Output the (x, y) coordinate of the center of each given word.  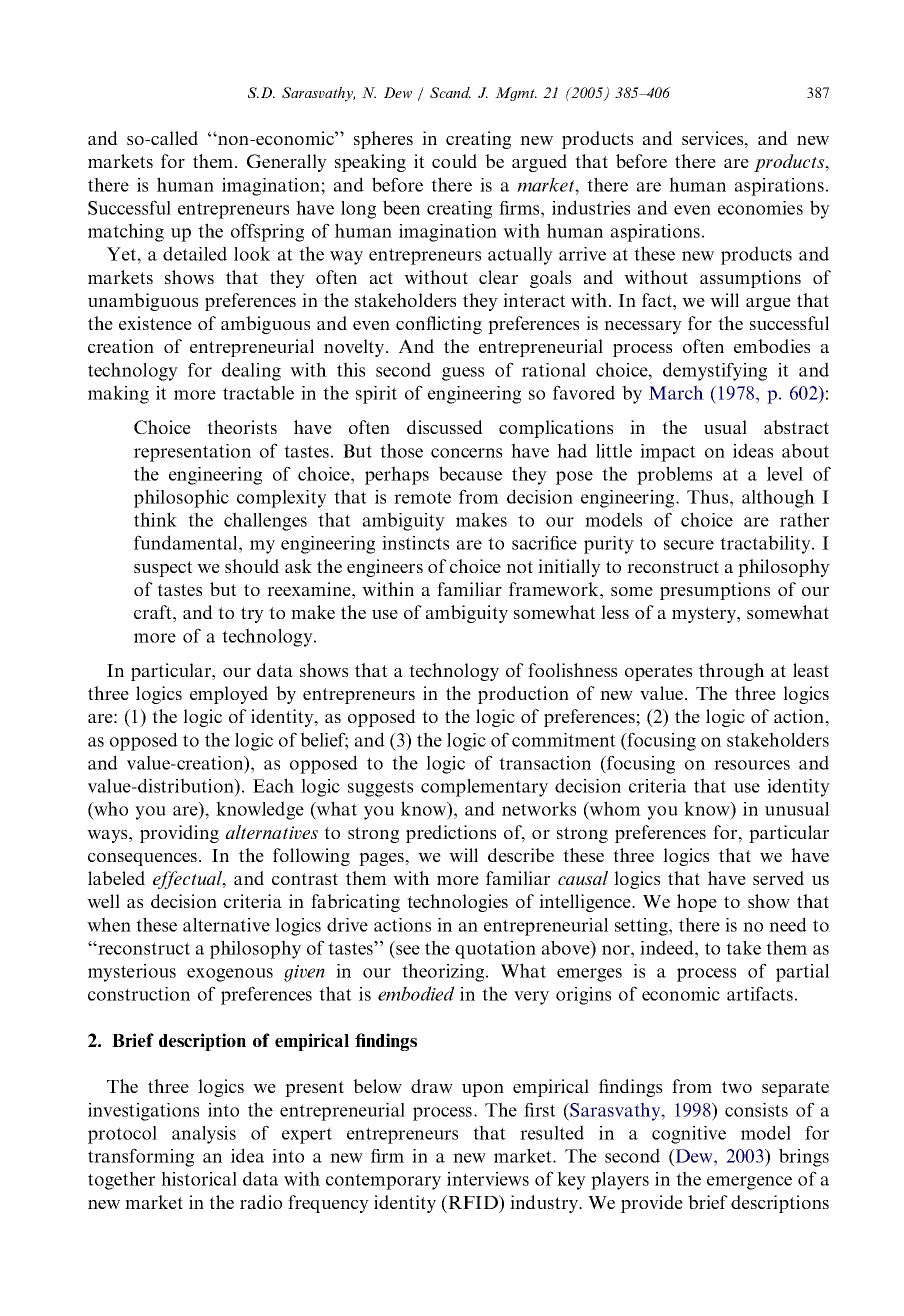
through (732, 672)
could (454, 161)
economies (760, 208)
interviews (488, 1179)
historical (199, 1178)
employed (229, 695)
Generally (287, 163)
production (523, 695)
